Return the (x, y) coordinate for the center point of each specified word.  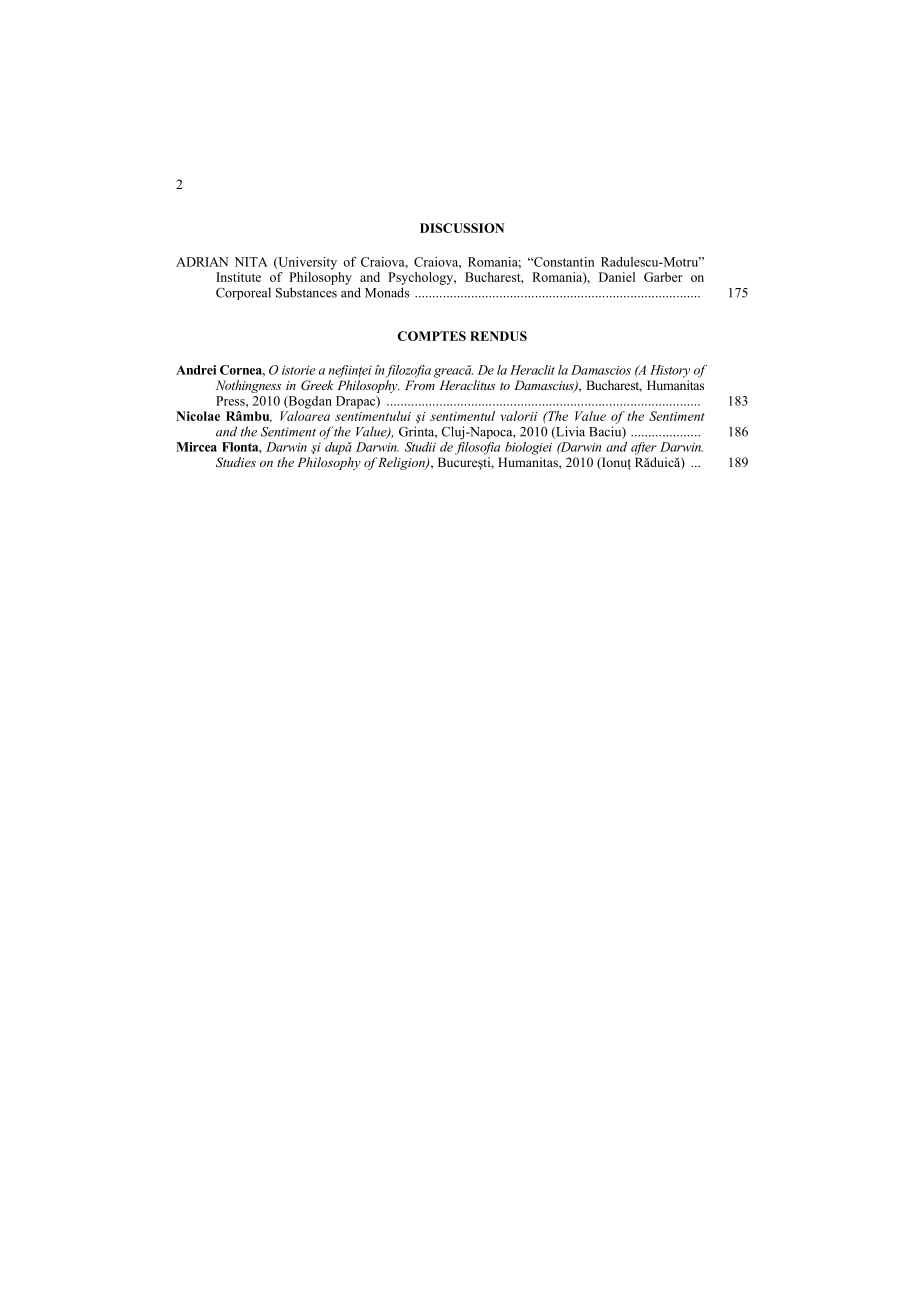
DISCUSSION (462, 228)
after (644, 448)
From (420, 385)
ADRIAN (202, 262)
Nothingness (248, 386)
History (670, 371)
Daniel (617, 277)
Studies (236, 462)
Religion (402, 463)
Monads (387, 292)
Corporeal (243, 293)
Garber (663, 277)
